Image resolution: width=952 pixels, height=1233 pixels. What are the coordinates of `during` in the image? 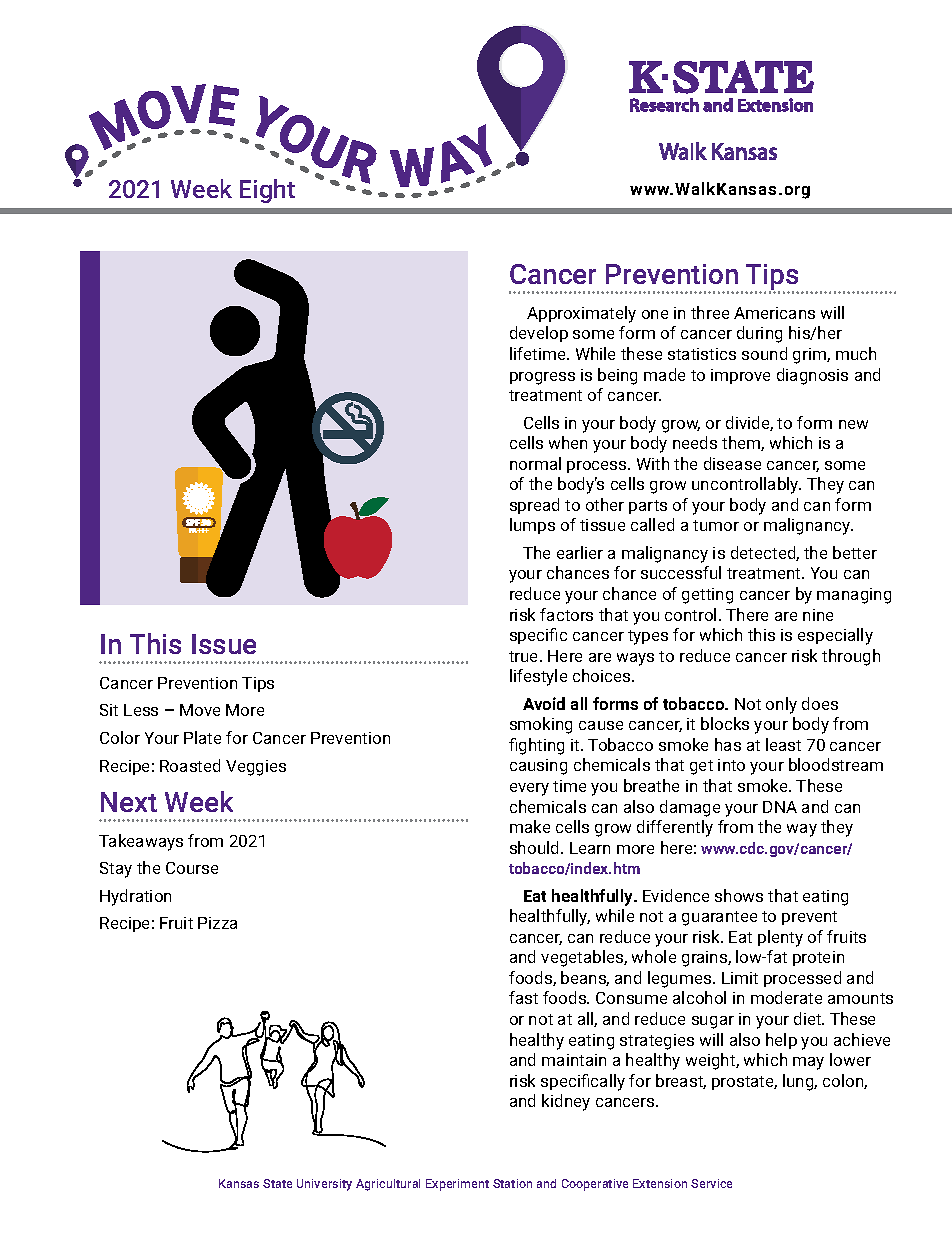 It's located at (759, 334).
